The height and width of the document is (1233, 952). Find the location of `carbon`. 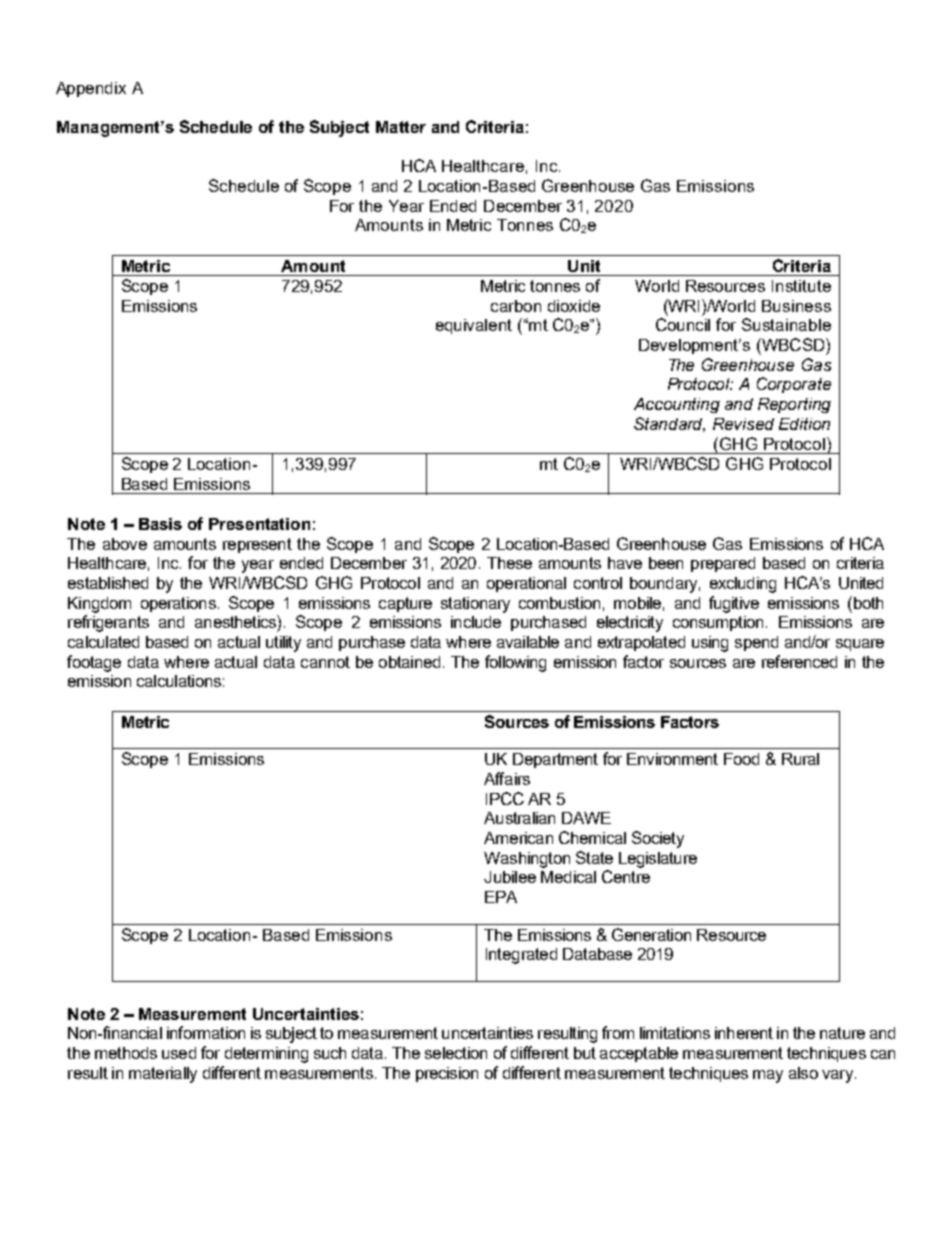

carbon is located at coordinates (516, 306).
